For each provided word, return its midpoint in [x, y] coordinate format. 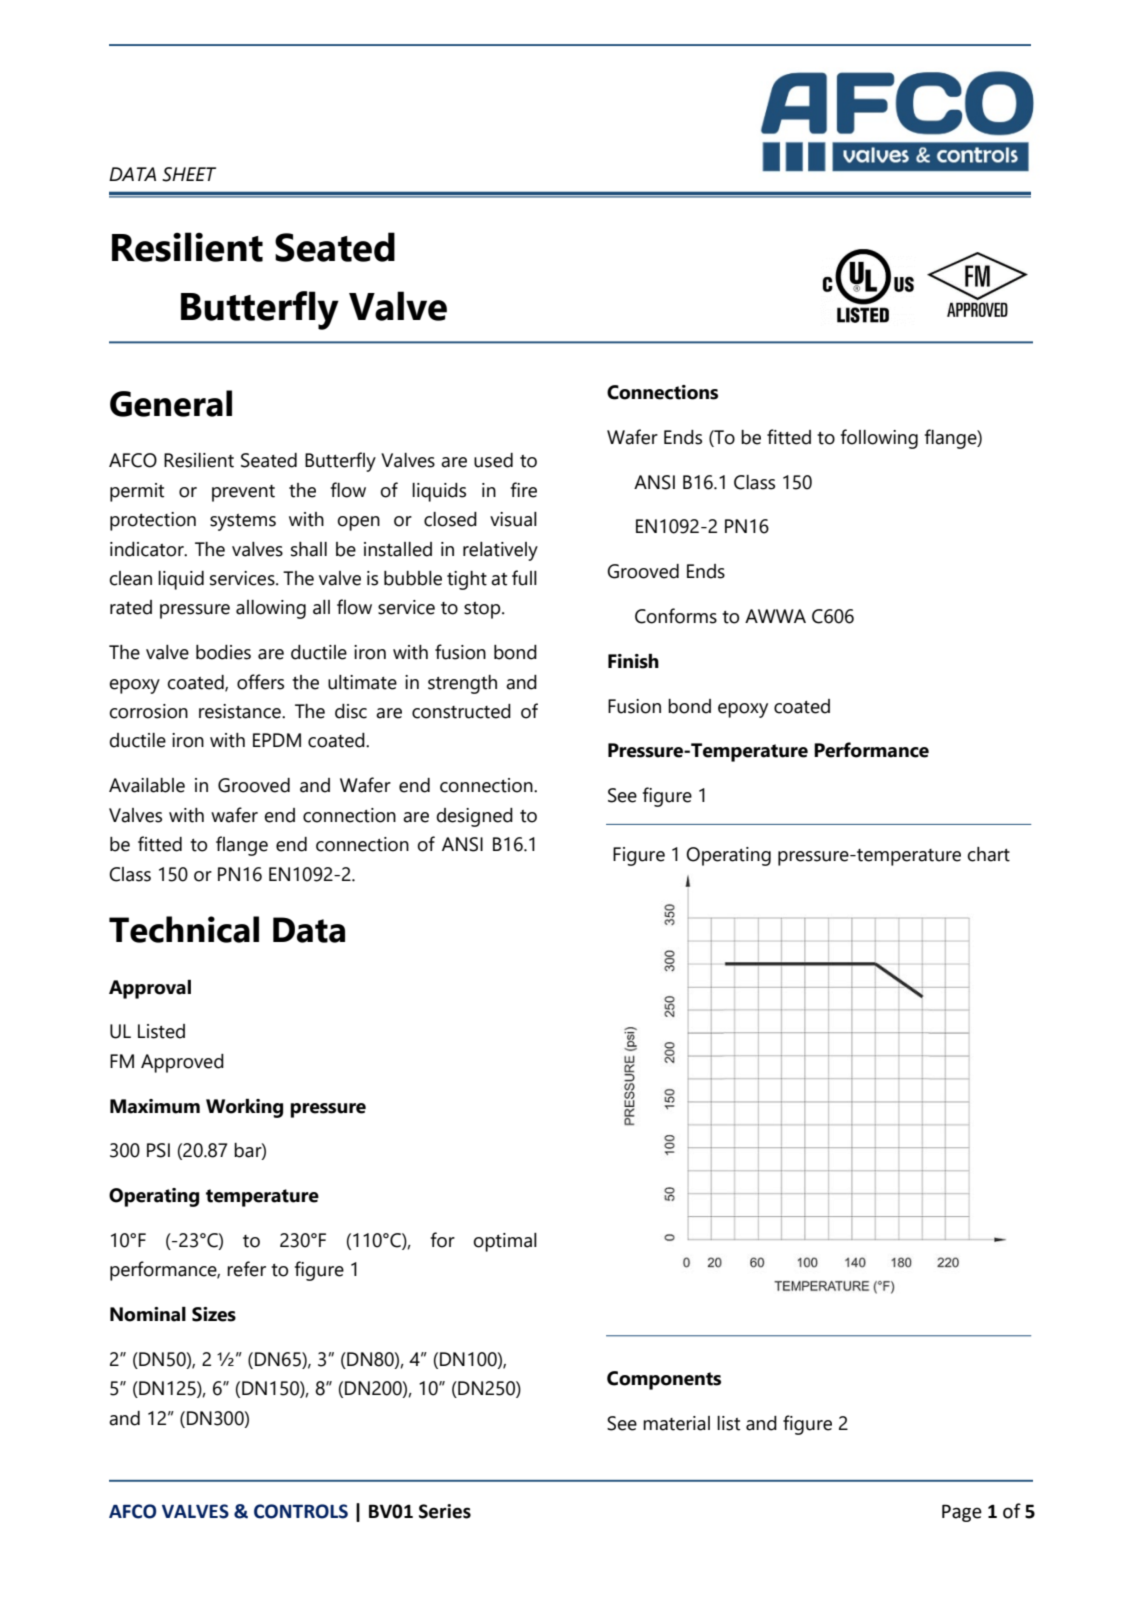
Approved [182, 1063]
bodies [223, 652]
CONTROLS [301, 1511]
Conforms [676, 616]
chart [988, 854]
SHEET [189, 174]
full [524, 578]
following [879, 439]
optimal [505, 1242]
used [493, 460]
